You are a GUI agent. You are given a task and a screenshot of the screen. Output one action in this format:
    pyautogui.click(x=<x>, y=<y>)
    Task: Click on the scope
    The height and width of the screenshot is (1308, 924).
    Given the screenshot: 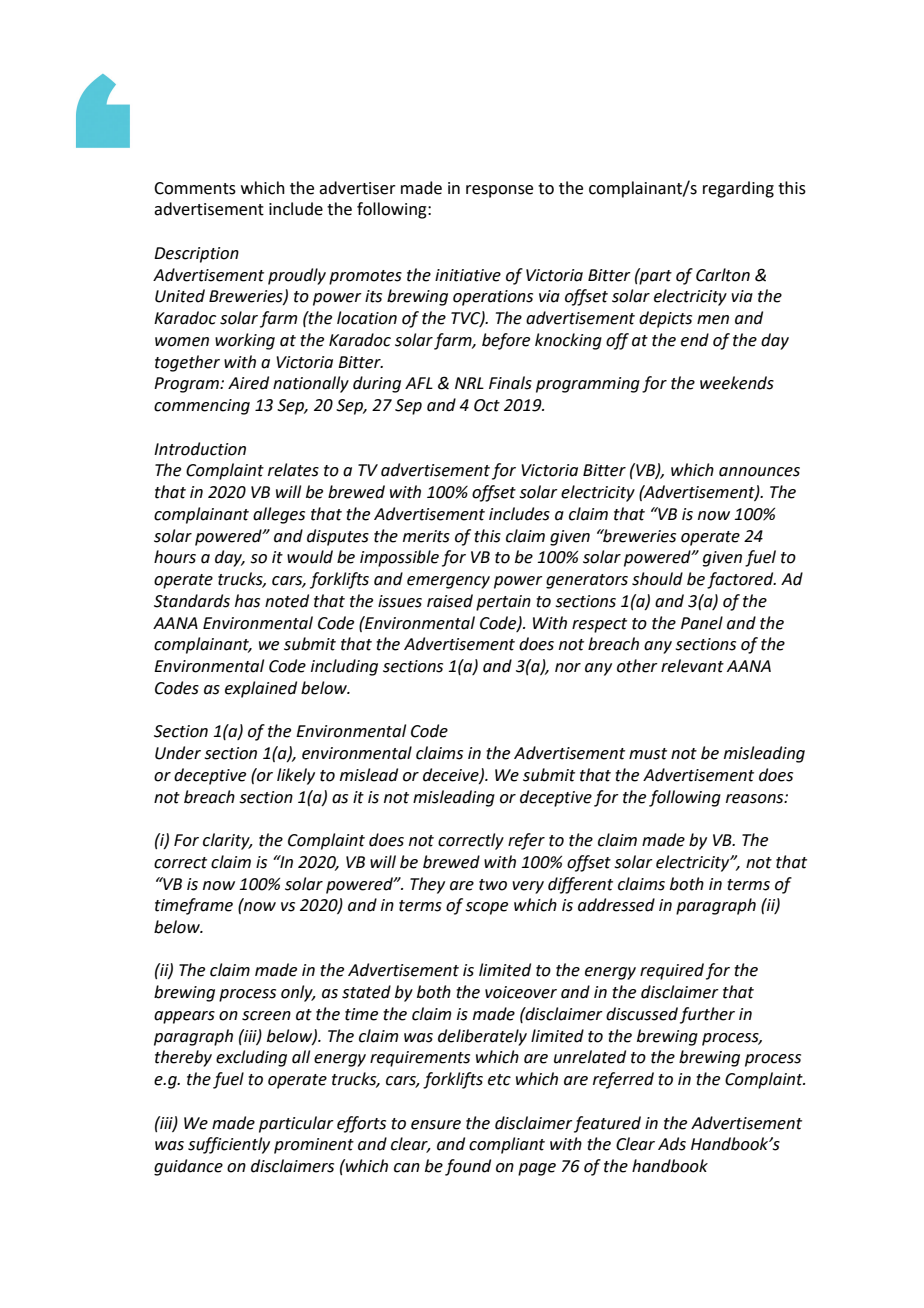 What is the action you would take?
    pyautogui.click(x=486, y=908)
